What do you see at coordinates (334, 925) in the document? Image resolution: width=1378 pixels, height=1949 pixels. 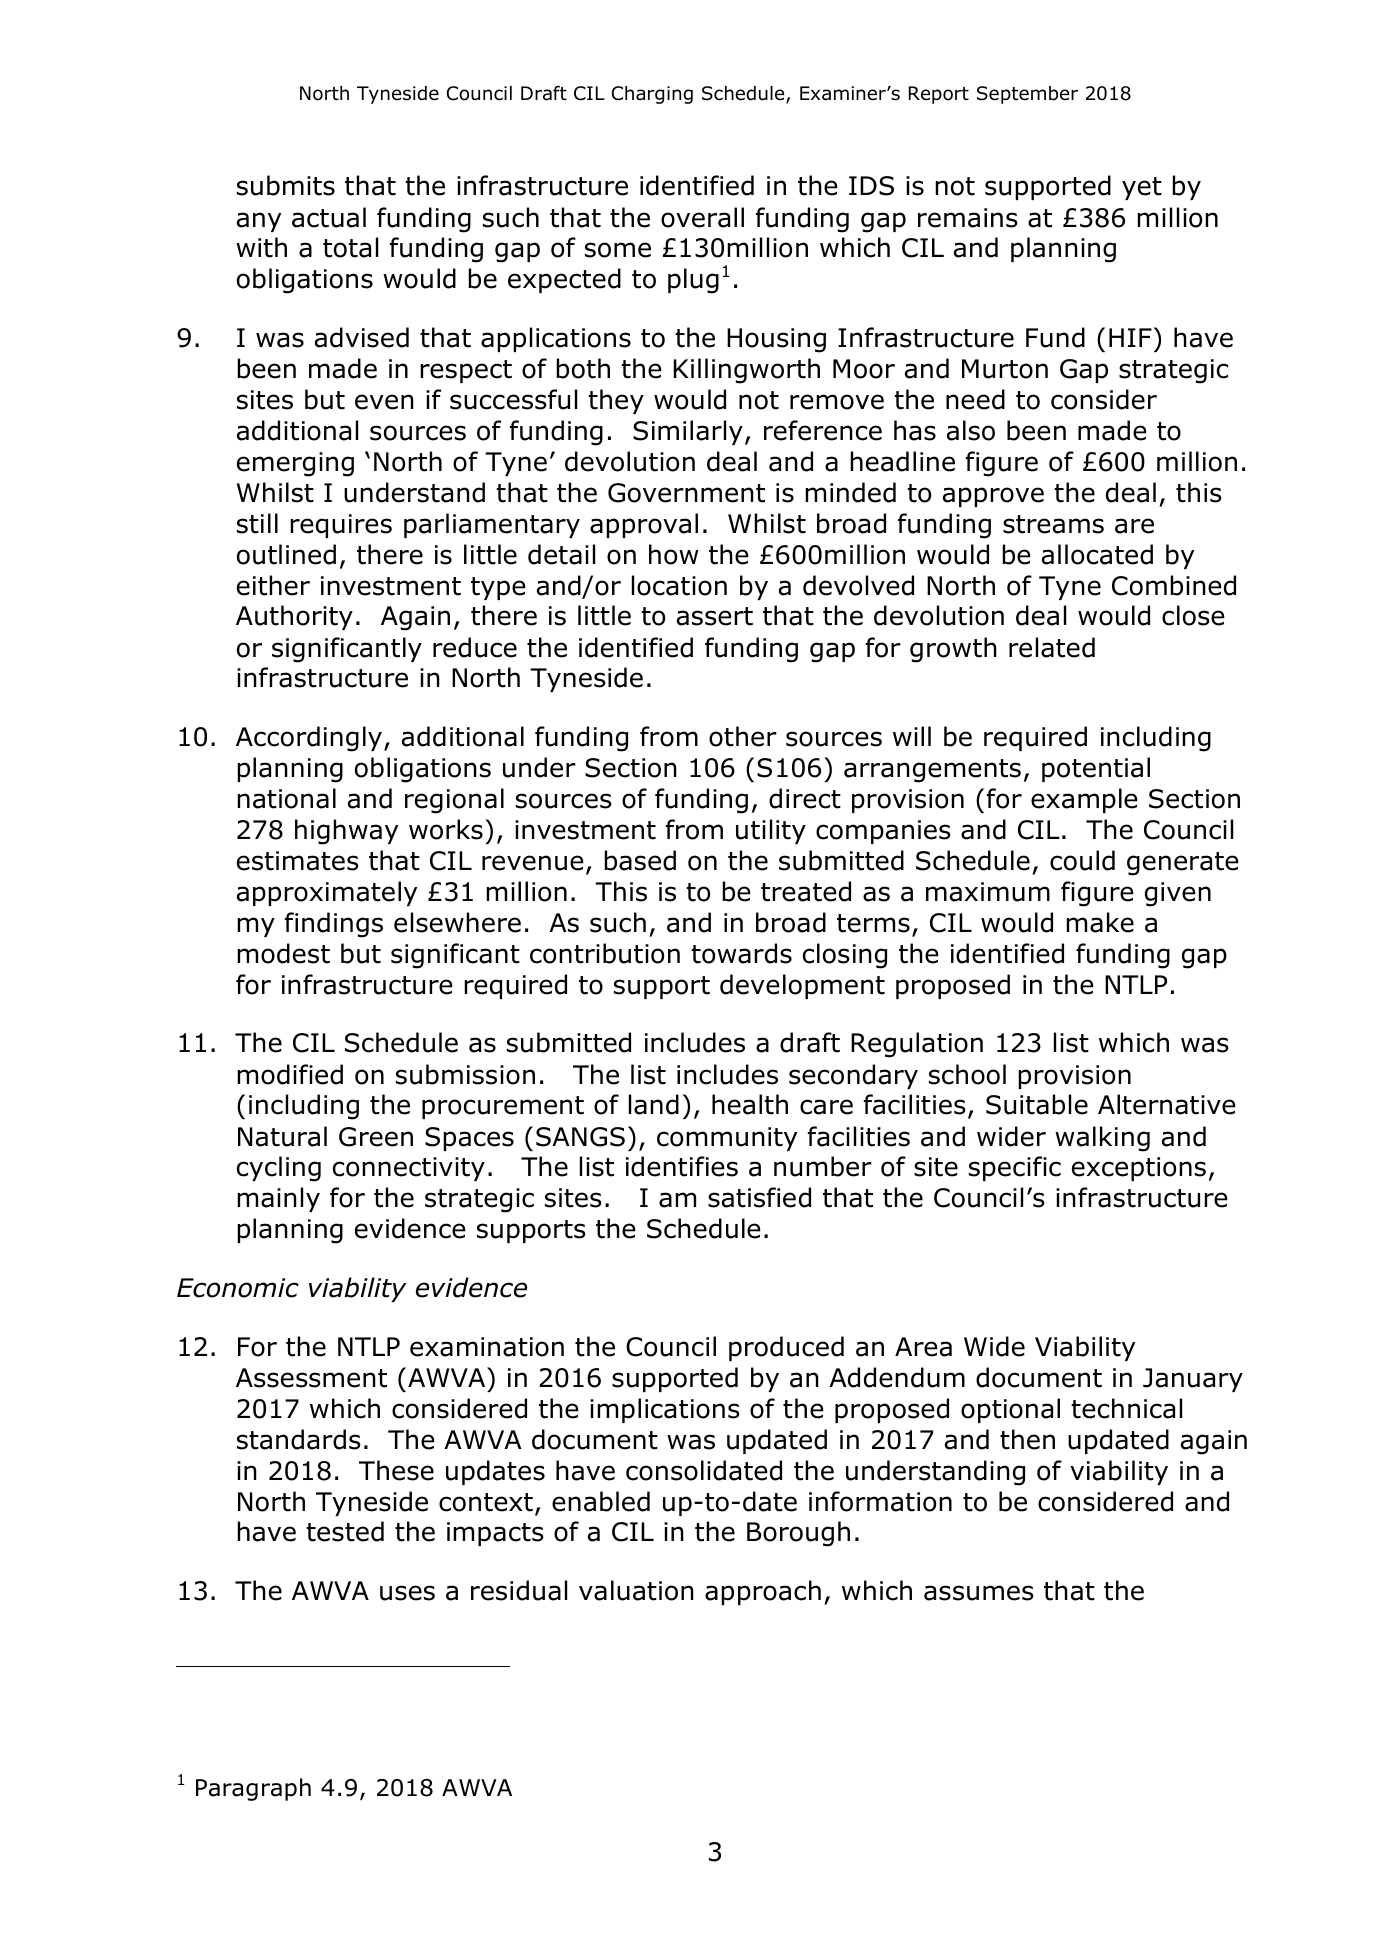 I see `findings` at bounding box center [334, 925].
